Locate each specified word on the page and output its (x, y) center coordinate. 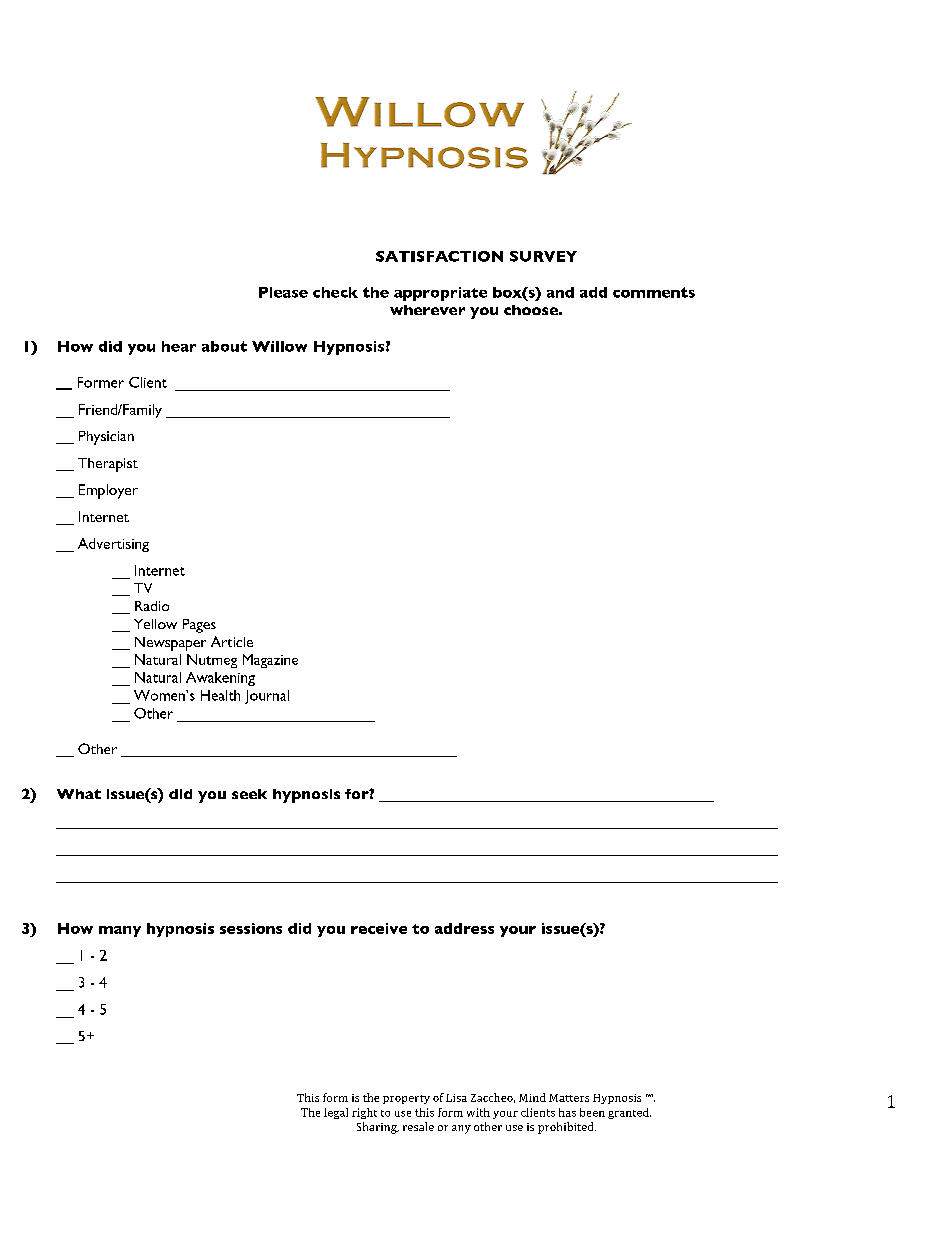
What (79, 794)
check (335, 292)
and (560, 292)
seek (249, 794)
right (364, 1113)
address (464, 928)
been (592, 1112)
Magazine (270, 661)
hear (179, 346)
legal (336, 1113)
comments (654, 292)
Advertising (113, 545)
